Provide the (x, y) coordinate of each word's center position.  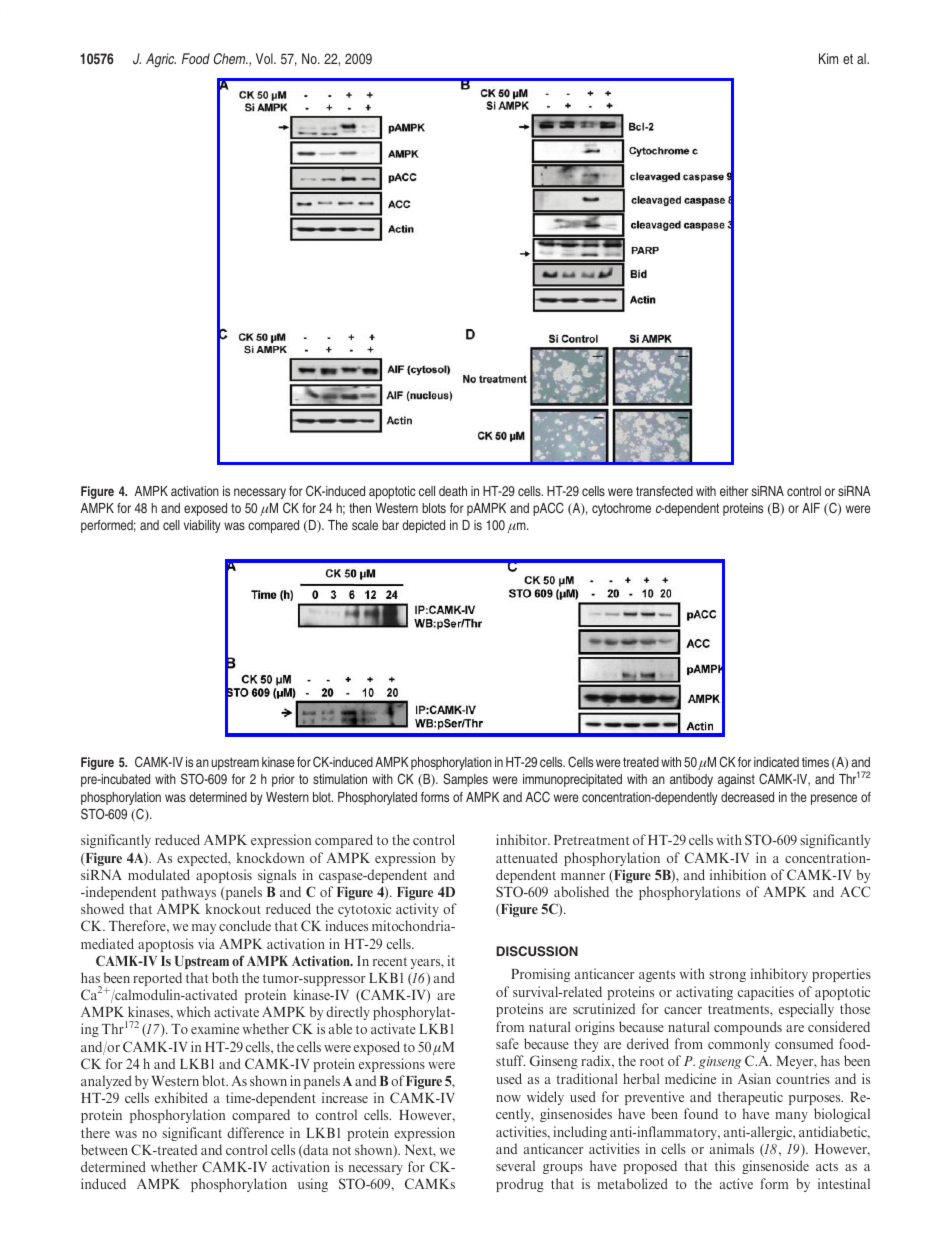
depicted (423, 526)
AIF (811, 508)
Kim (828, 58)
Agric (161, 60)
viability (202, 526)
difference (255, 1132)
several (515, 1165)
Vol (265, 58)
